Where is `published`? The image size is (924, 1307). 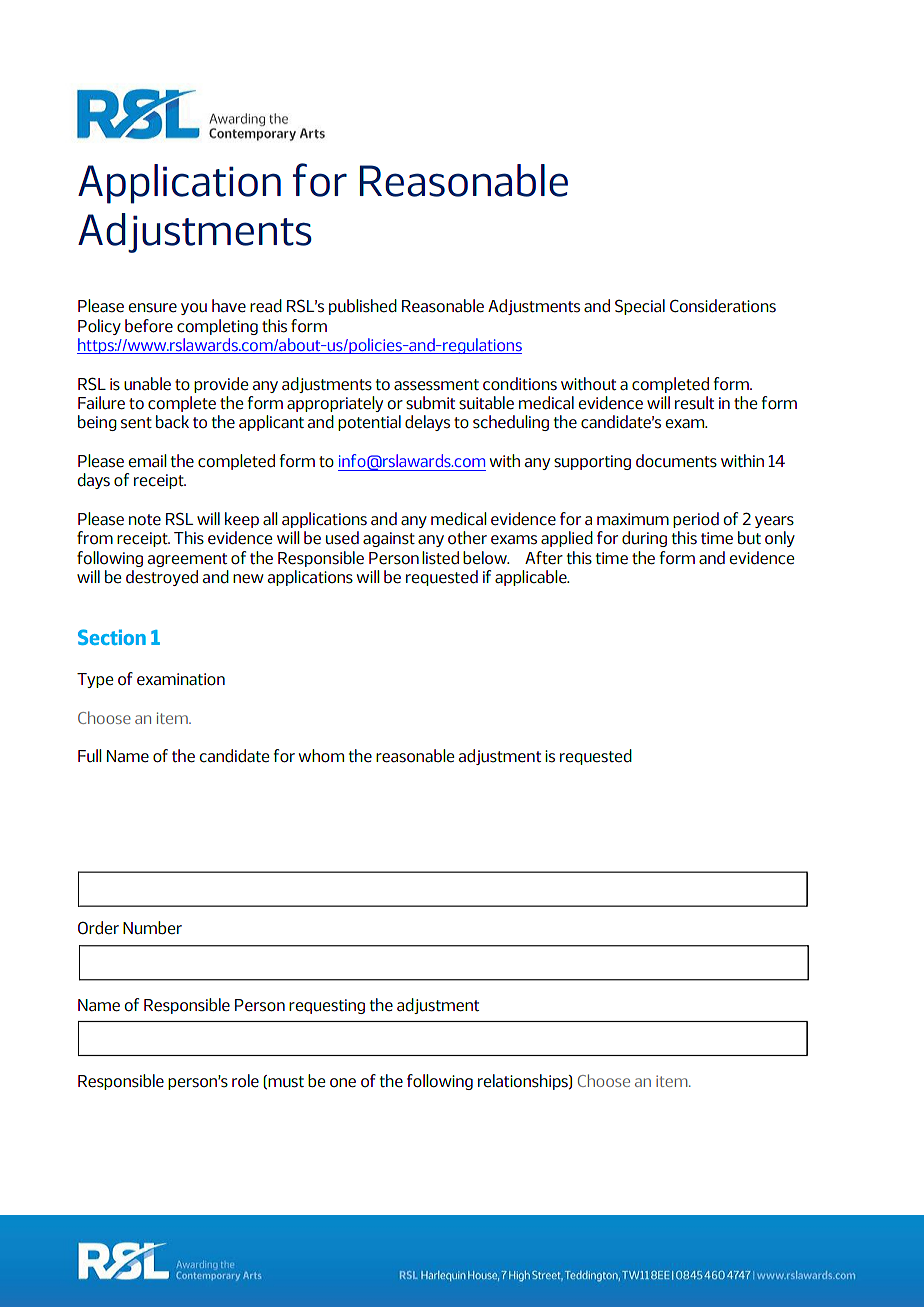 published is located at coordinates (363, 307).
